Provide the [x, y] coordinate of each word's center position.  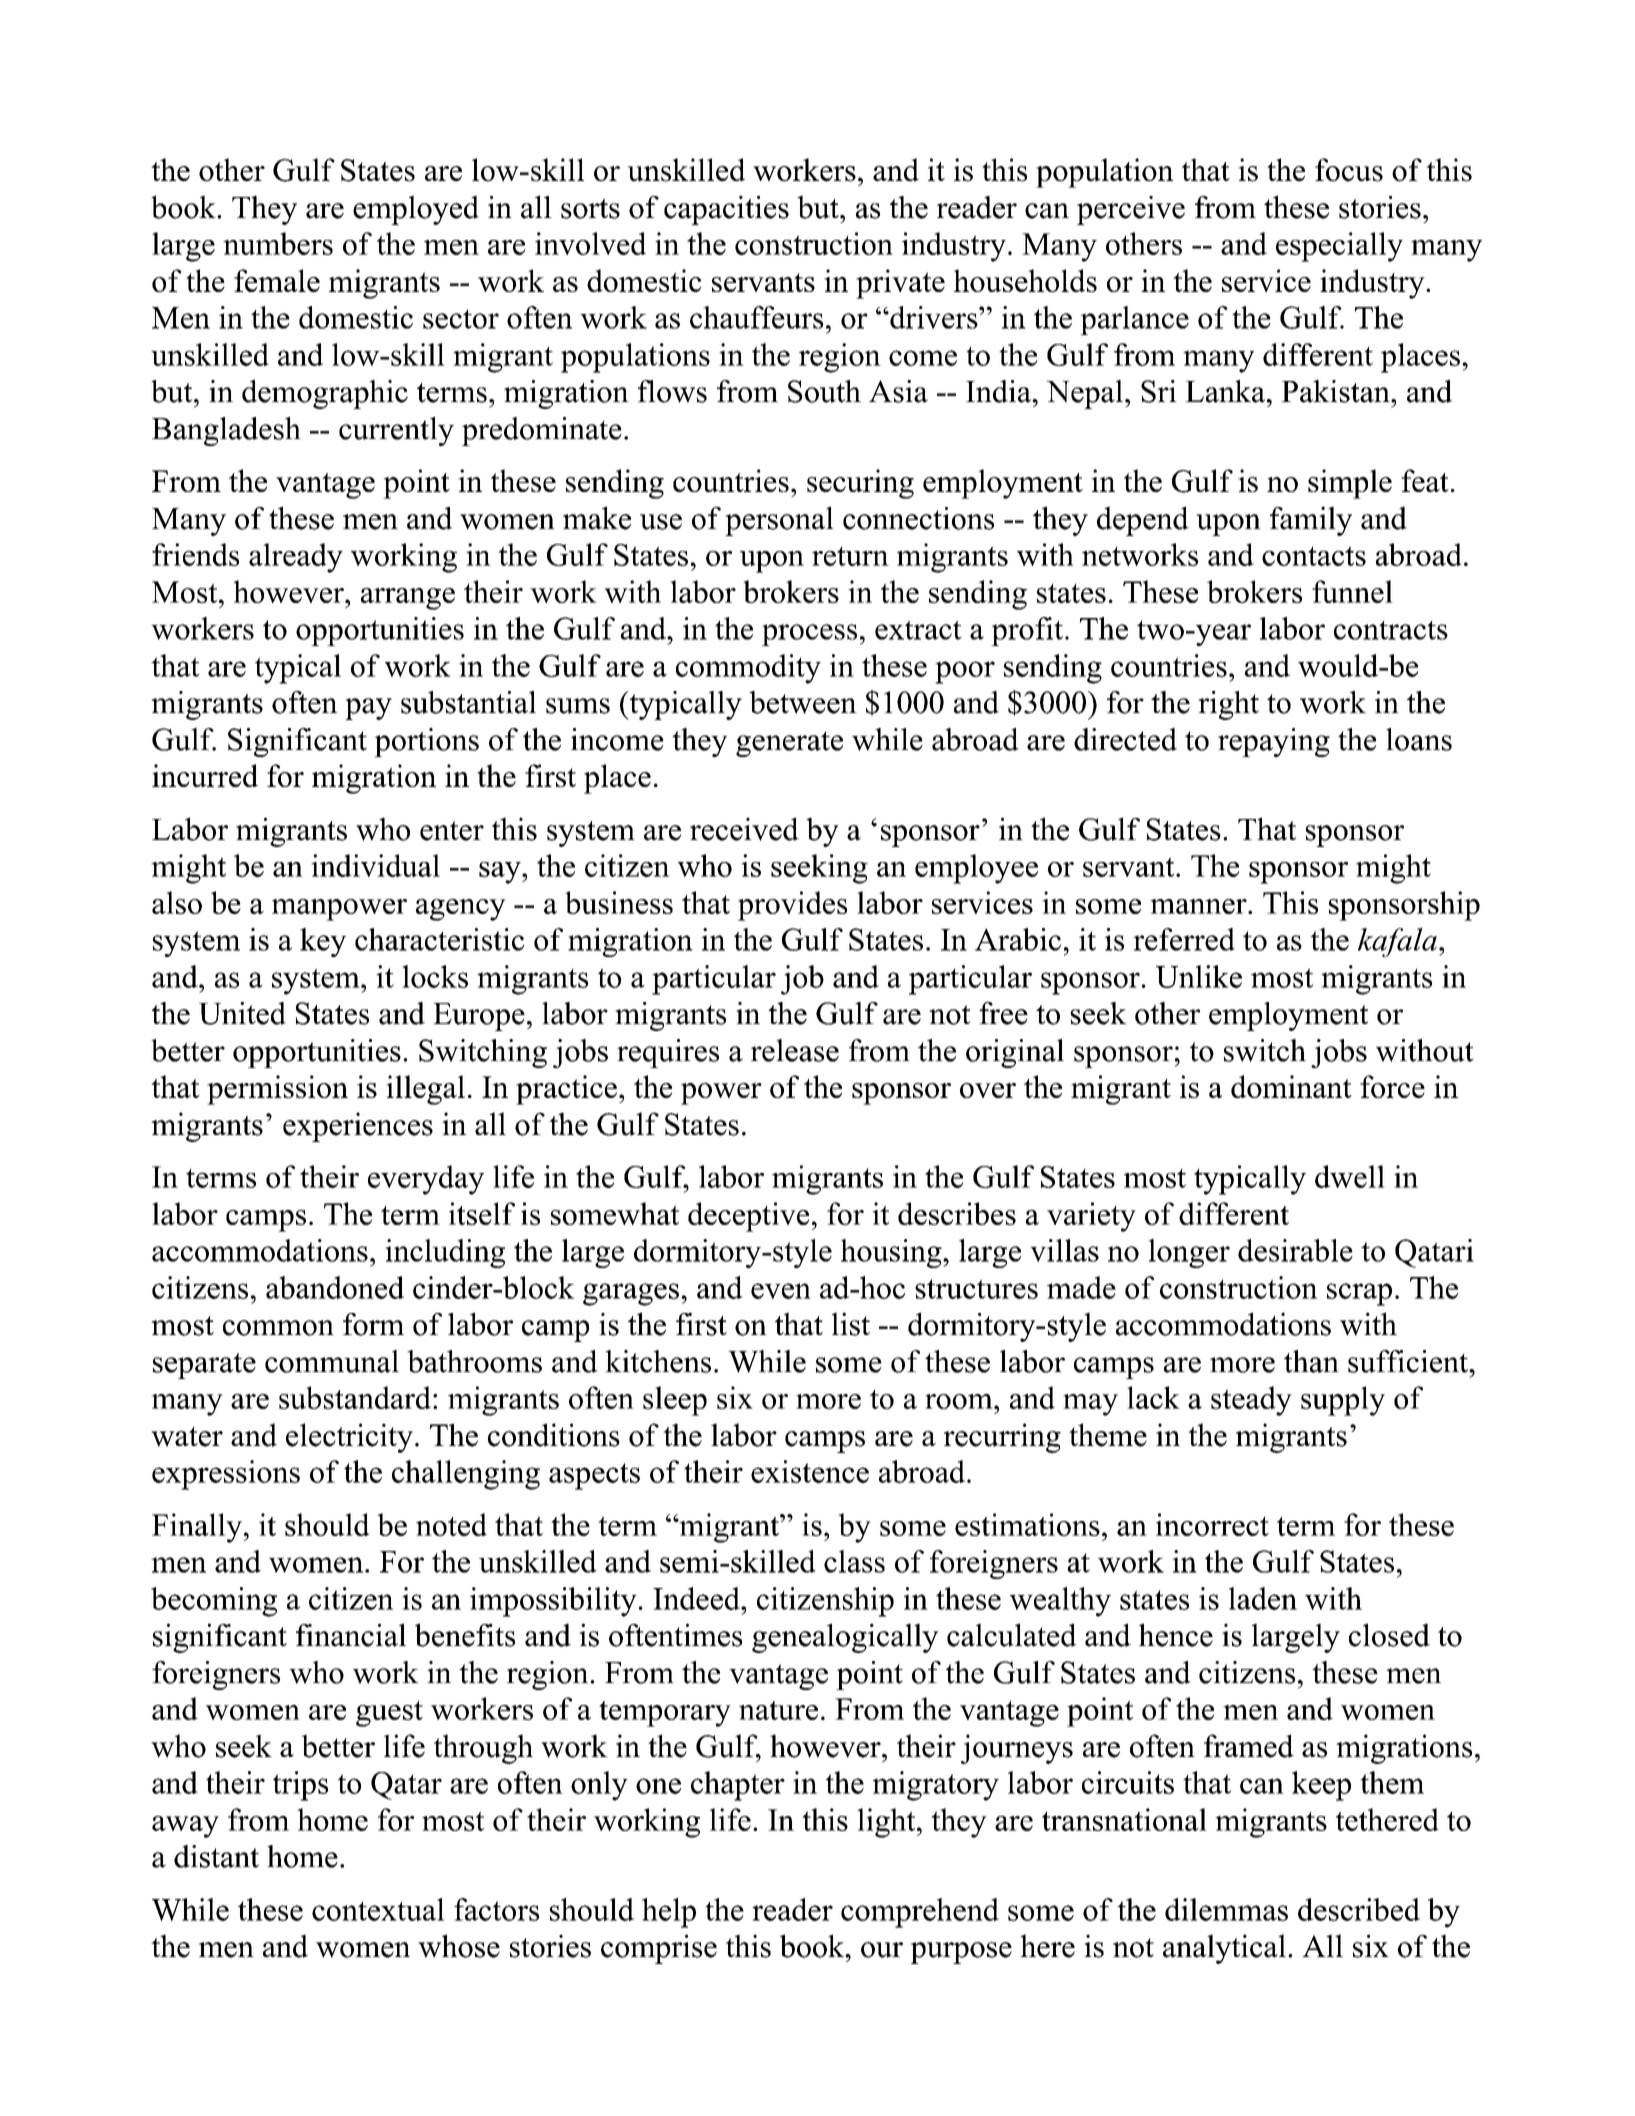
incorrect [1212, 1524]
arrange [408, 599]
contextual [378, 1909]
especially [1339, 247]
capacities [726, 210]
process [809, 635]
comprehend [920, 1913]
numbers [278, 243]
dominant [1291, 1086]
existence [810, 1471]
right [1228, 705]
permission [277, 1090]
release [795, 1050]
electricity [349, 1438]
